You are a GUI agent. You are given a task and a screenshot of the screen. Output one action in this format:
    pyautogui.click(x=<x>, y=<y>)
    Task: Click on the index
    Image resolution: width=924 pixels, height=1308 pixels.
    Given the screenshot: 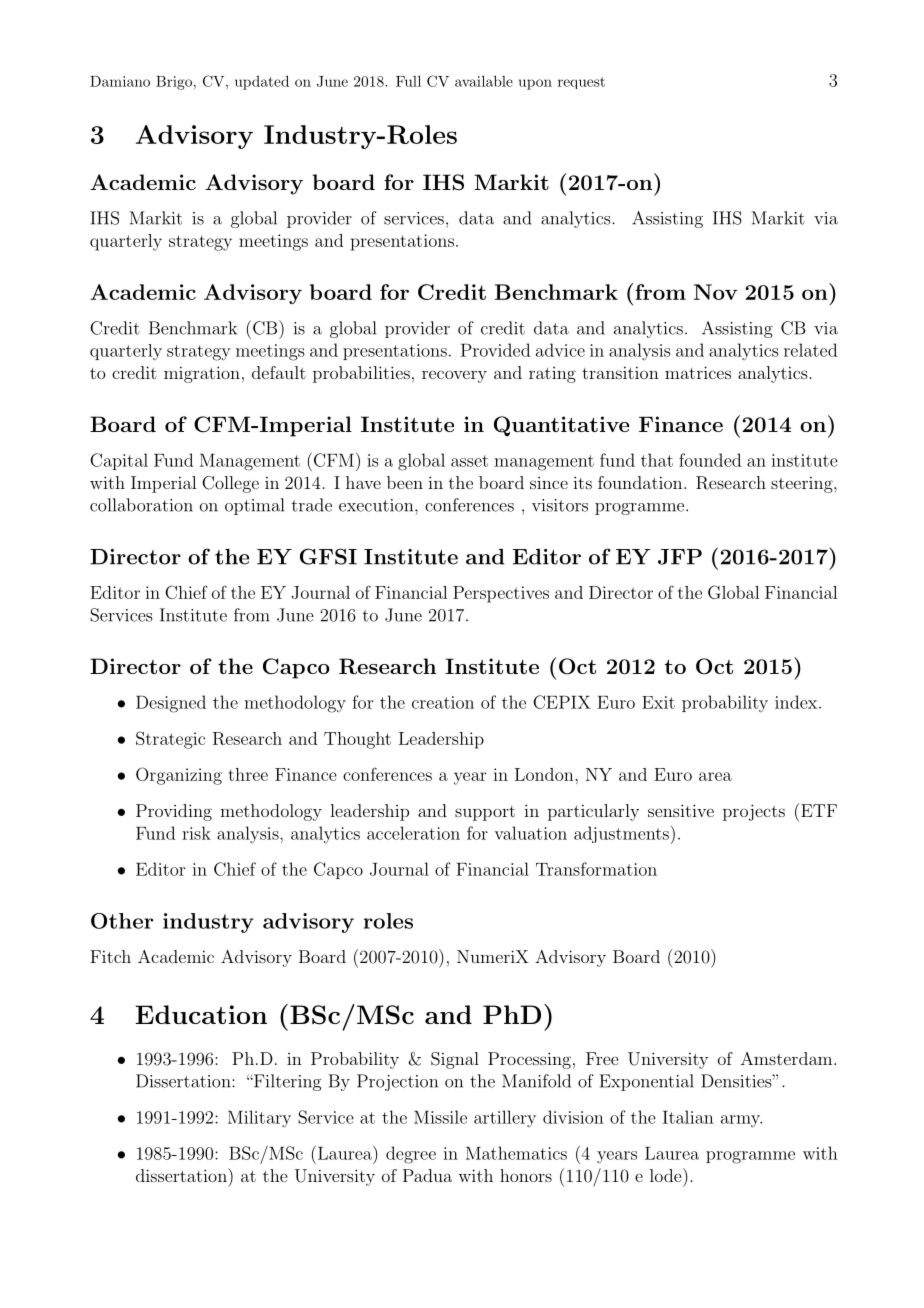 What is the action you would take?
    pyautogui.click(x=796, y=702)
